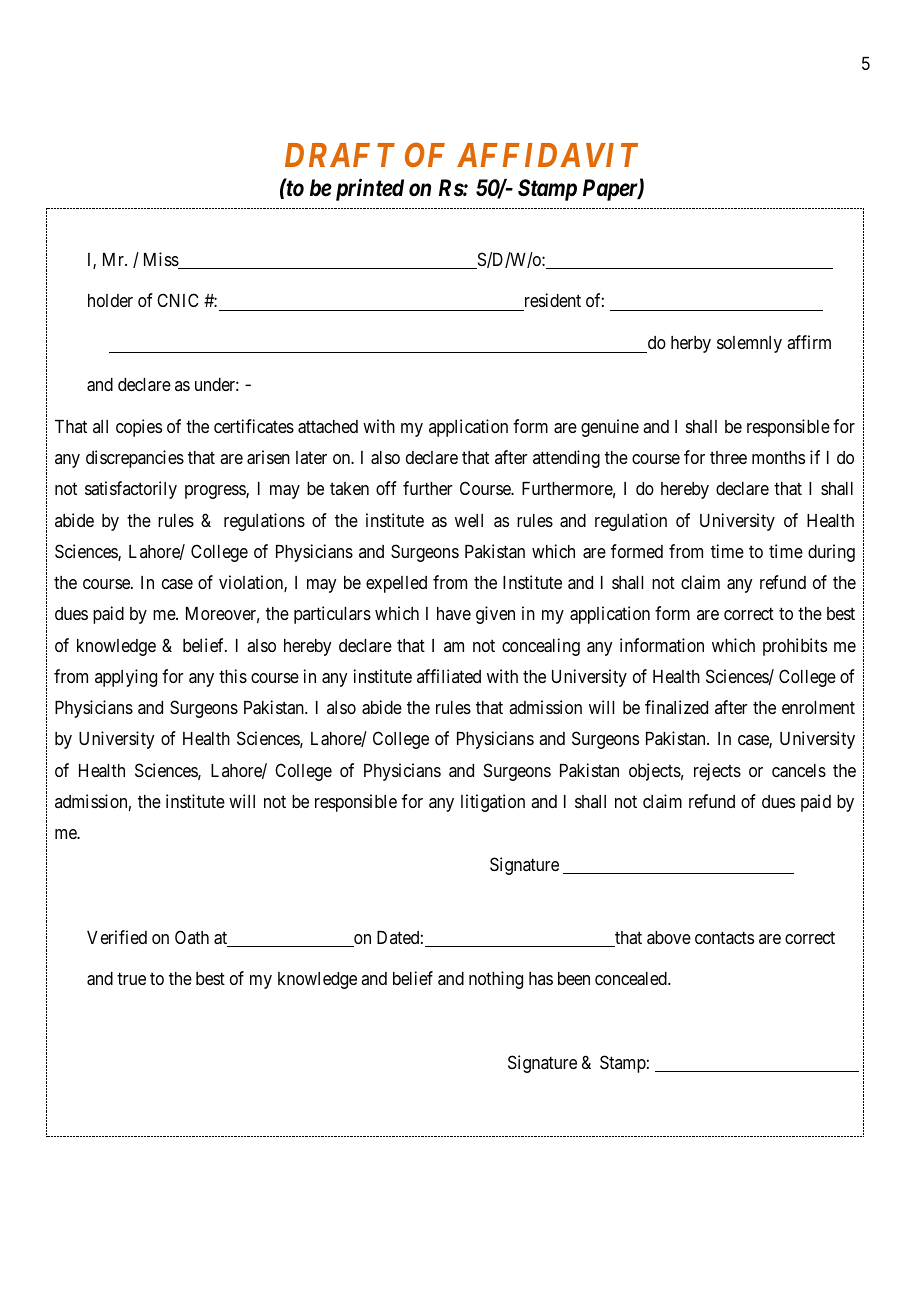 The height and width of the page is (1305, 924). What do you see at coordinates (831, 553) in the page?
I see `during` at bounding box center [831, 553].
